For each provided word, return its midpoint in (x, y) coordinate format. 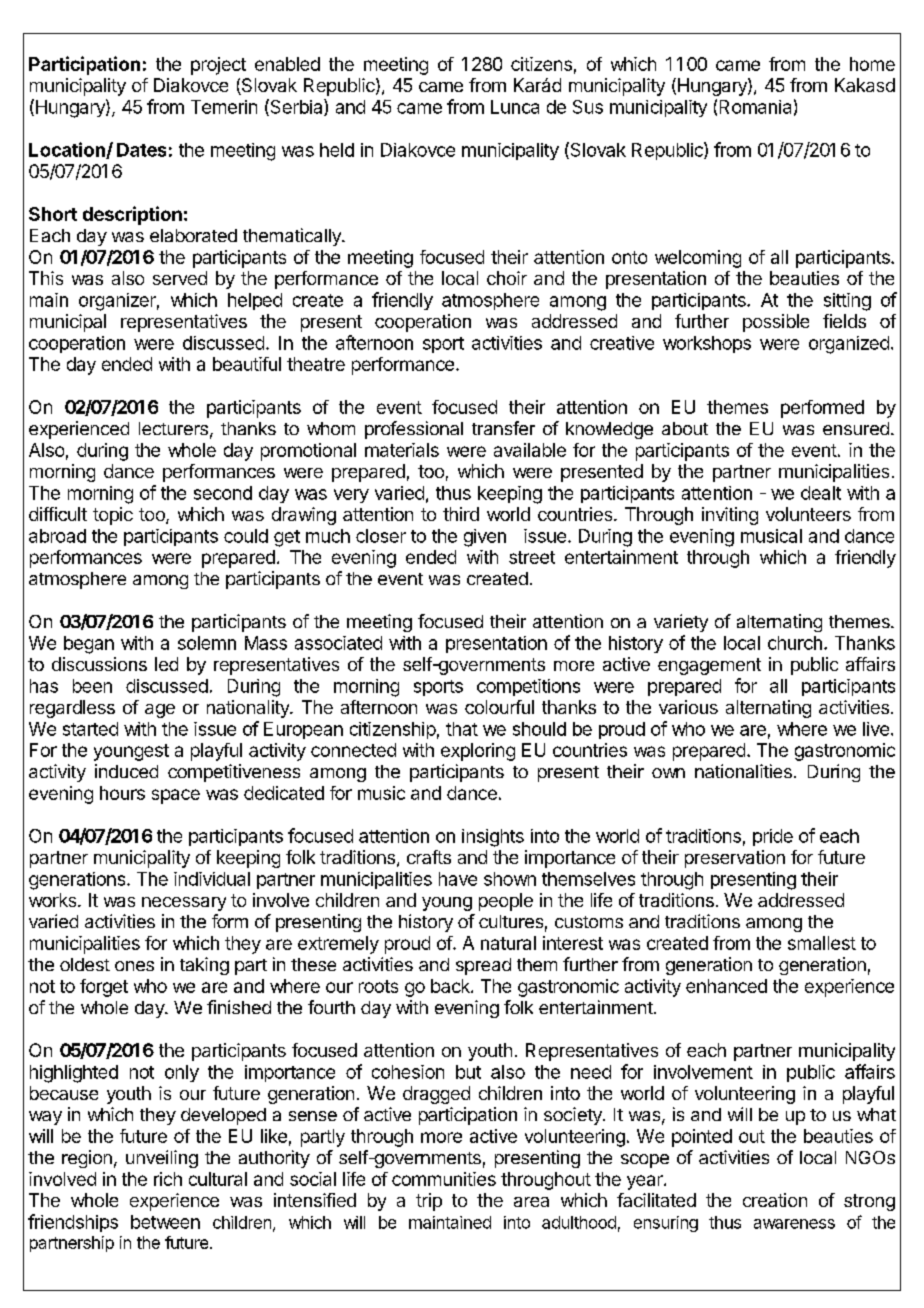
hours (122, 793)
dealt (821, 493)
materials (402, 450)
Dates (141, 150)
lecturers (173, 428)
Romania (755, 107)
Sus (588, 107)
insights (493, 838)
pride (773, 837)
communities (444, 1179)
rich (168, 1179)
